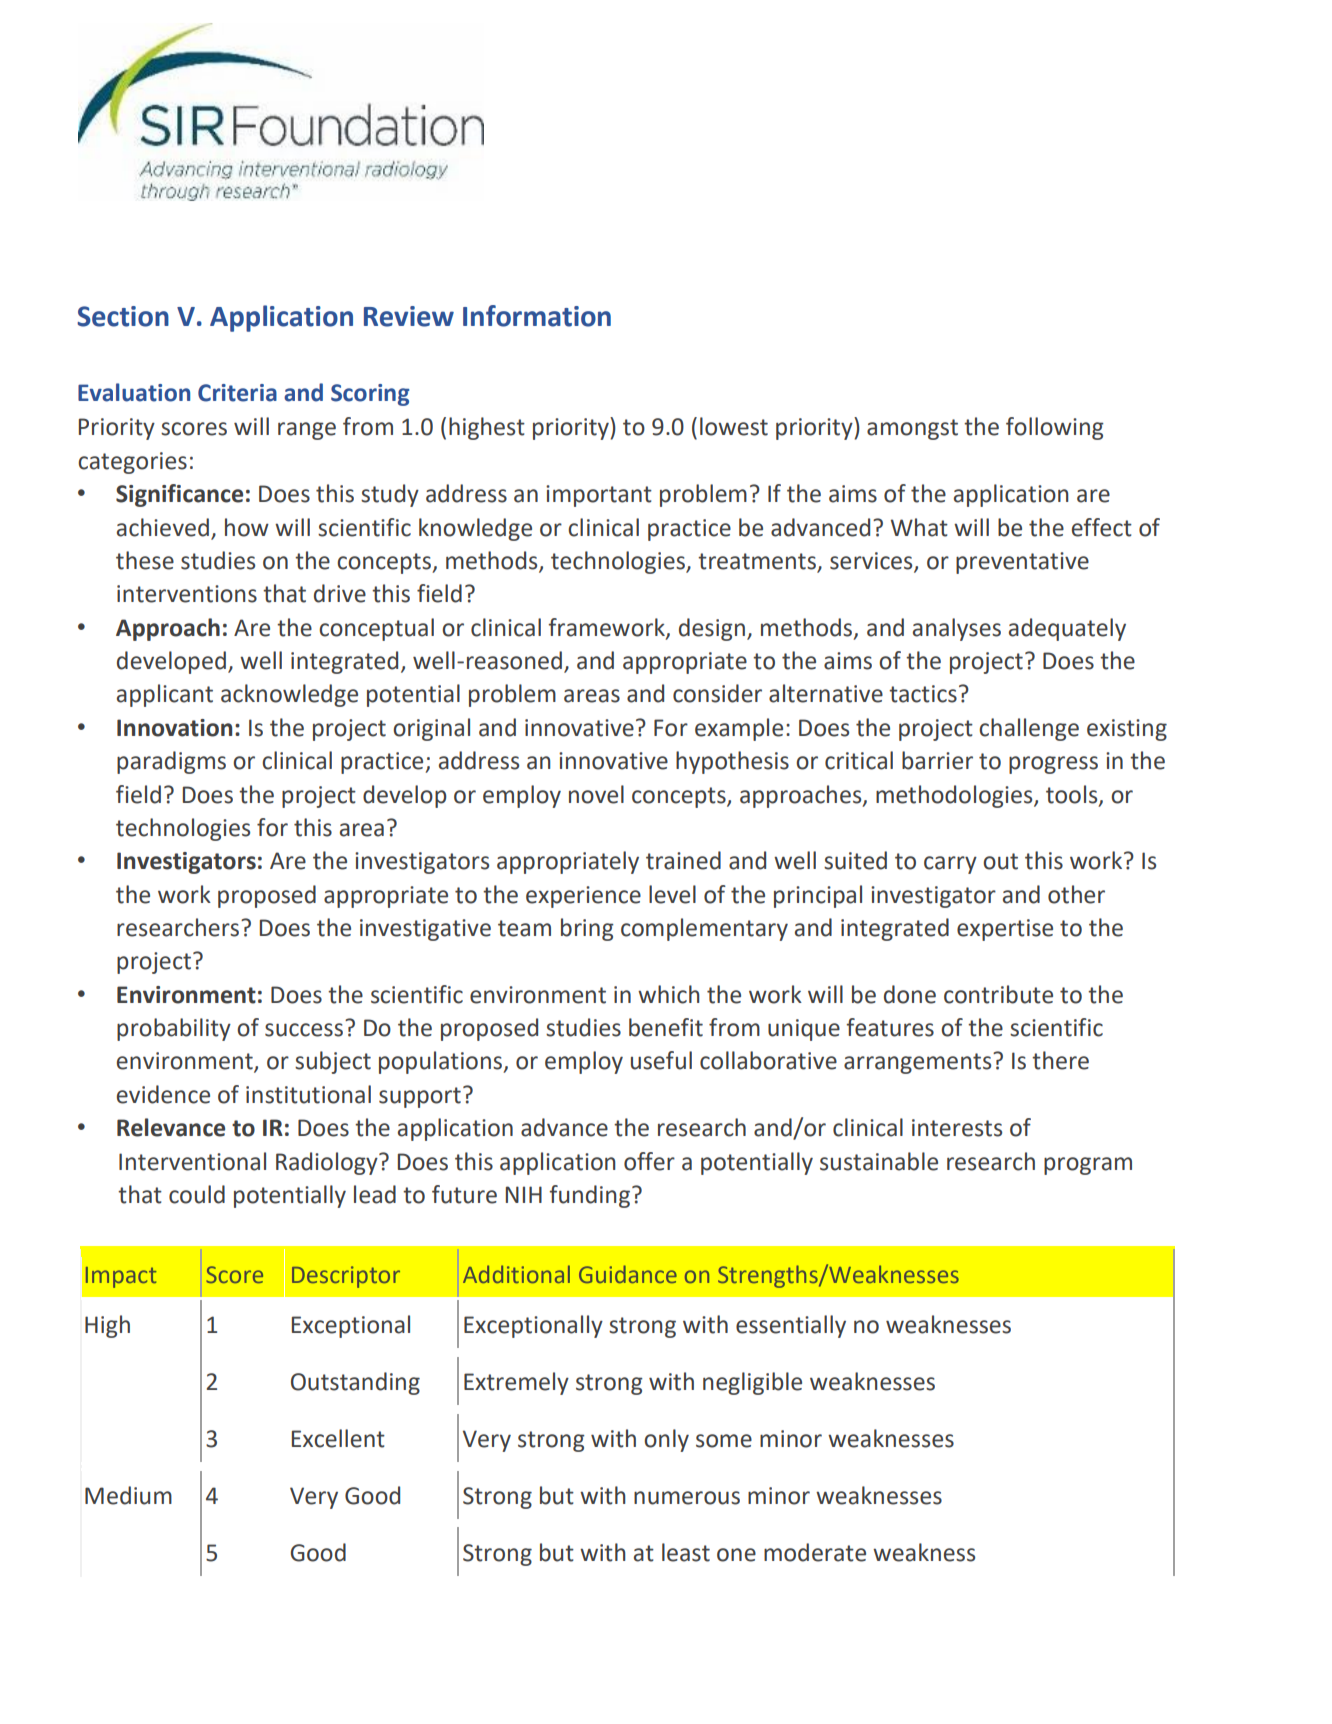  I want to click on Criteria, so click(237, 393).
